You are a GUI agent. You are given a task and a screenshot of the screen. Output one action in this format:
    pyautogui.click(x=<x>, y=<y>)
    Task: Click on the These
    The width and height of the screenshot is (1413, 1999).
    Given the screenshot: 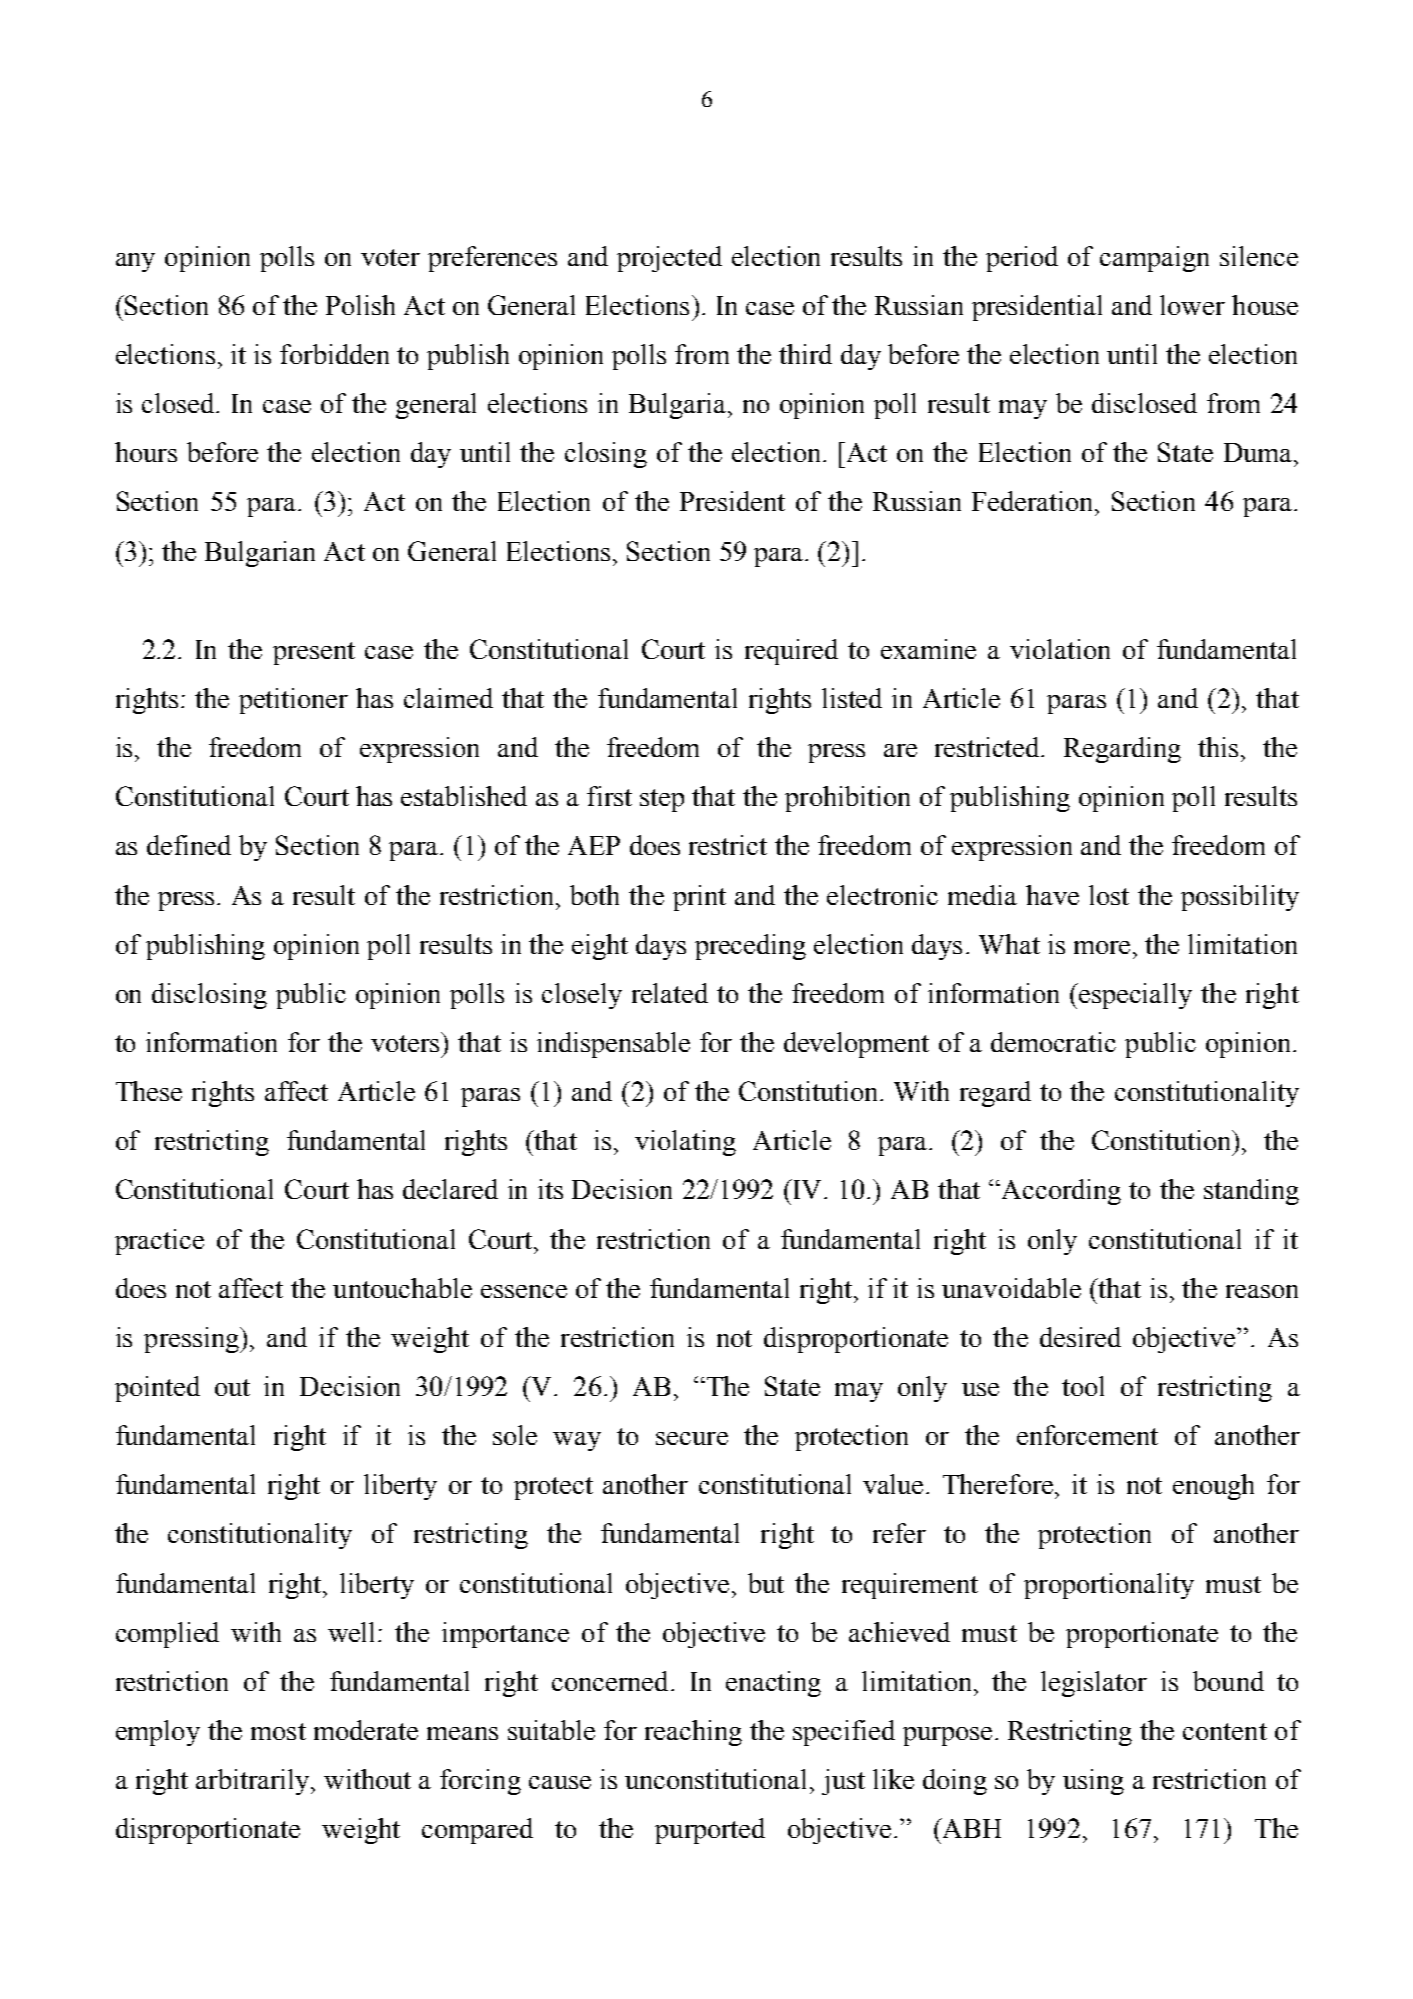 What is the action you would take?
    pyautogui.click(x=149, y=1091)
